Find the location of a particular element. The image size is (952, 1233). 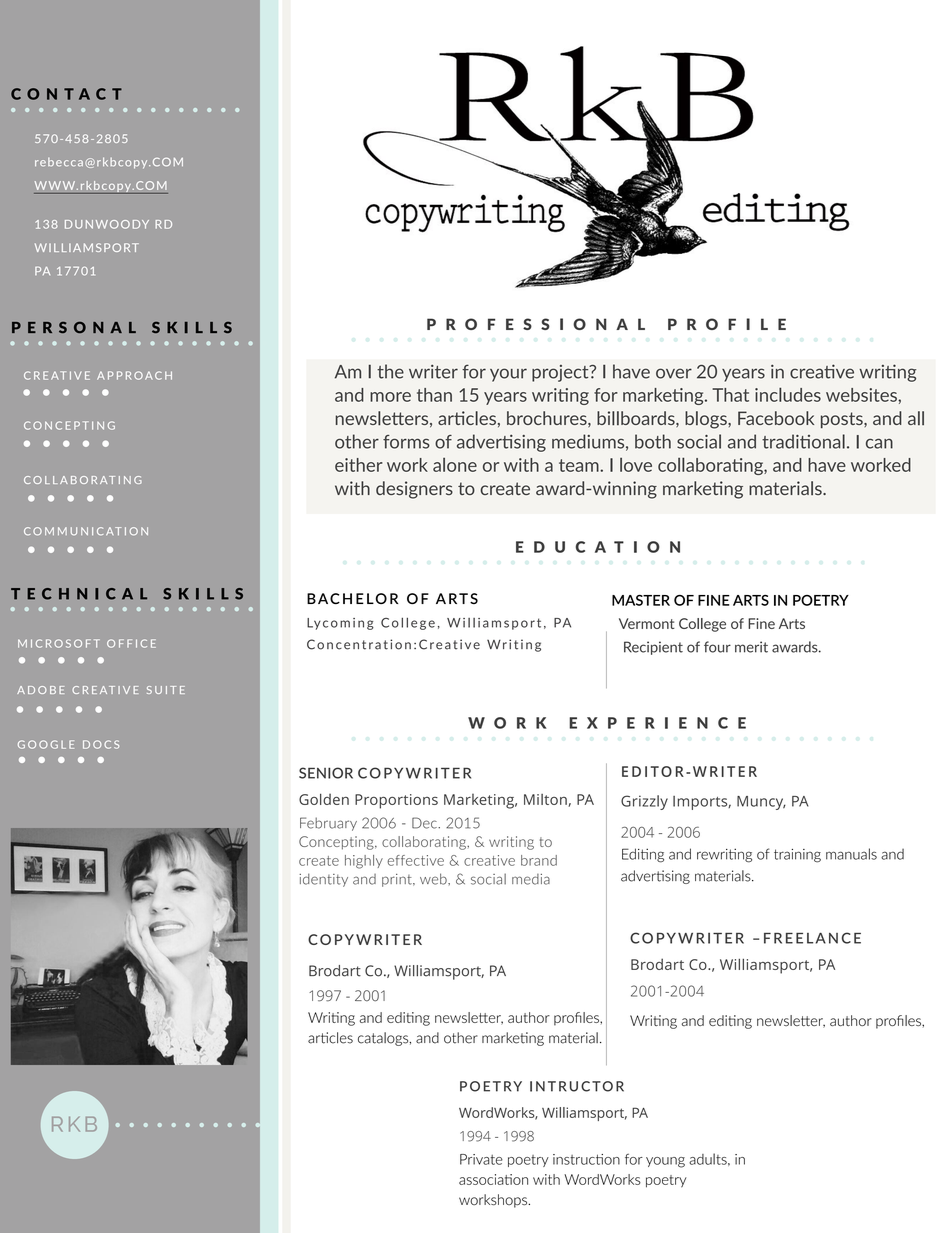

Milton is located at coordinates (546, 800).
